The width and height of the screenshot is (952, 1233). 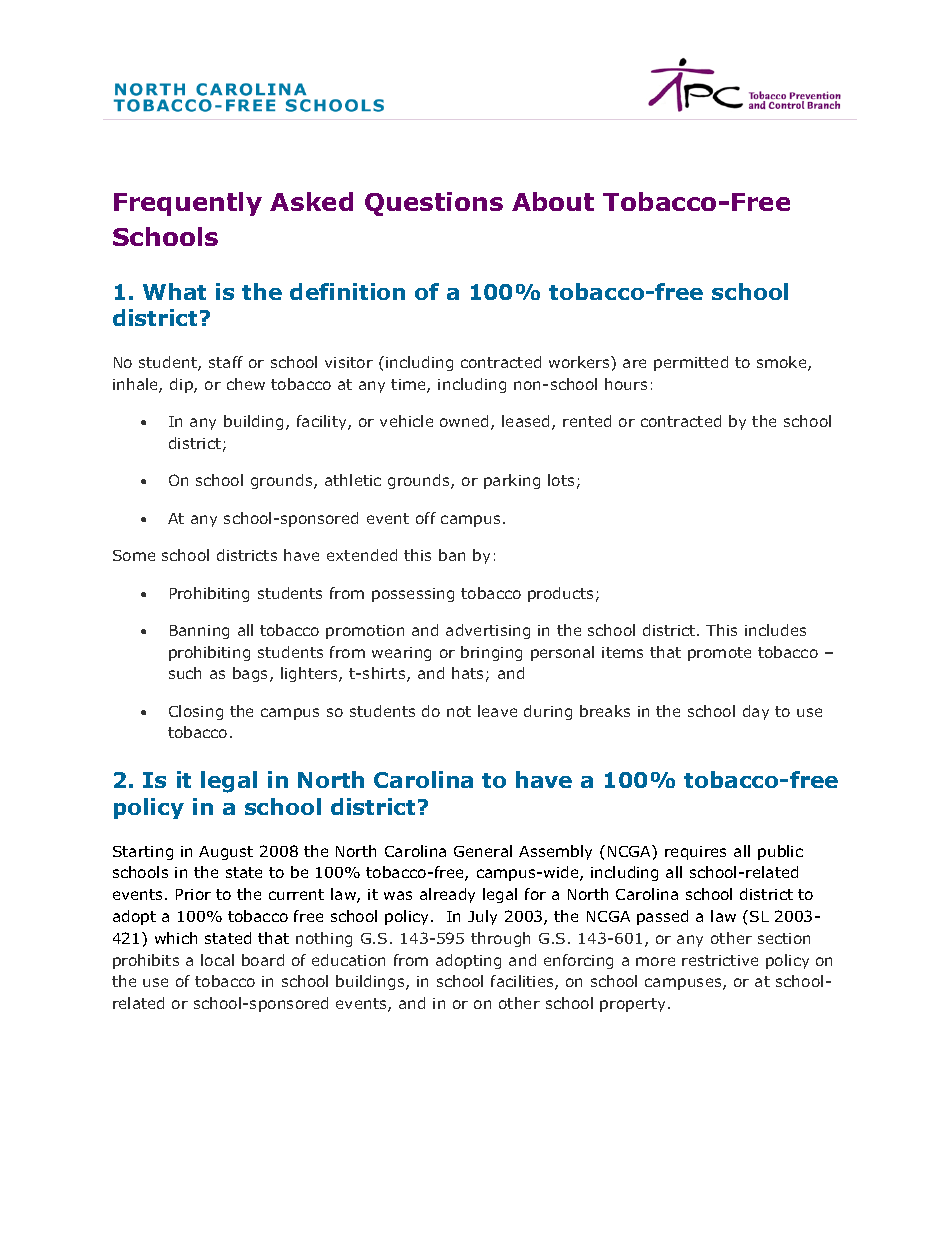 I want to click on About, so click(x=553, y=201).
